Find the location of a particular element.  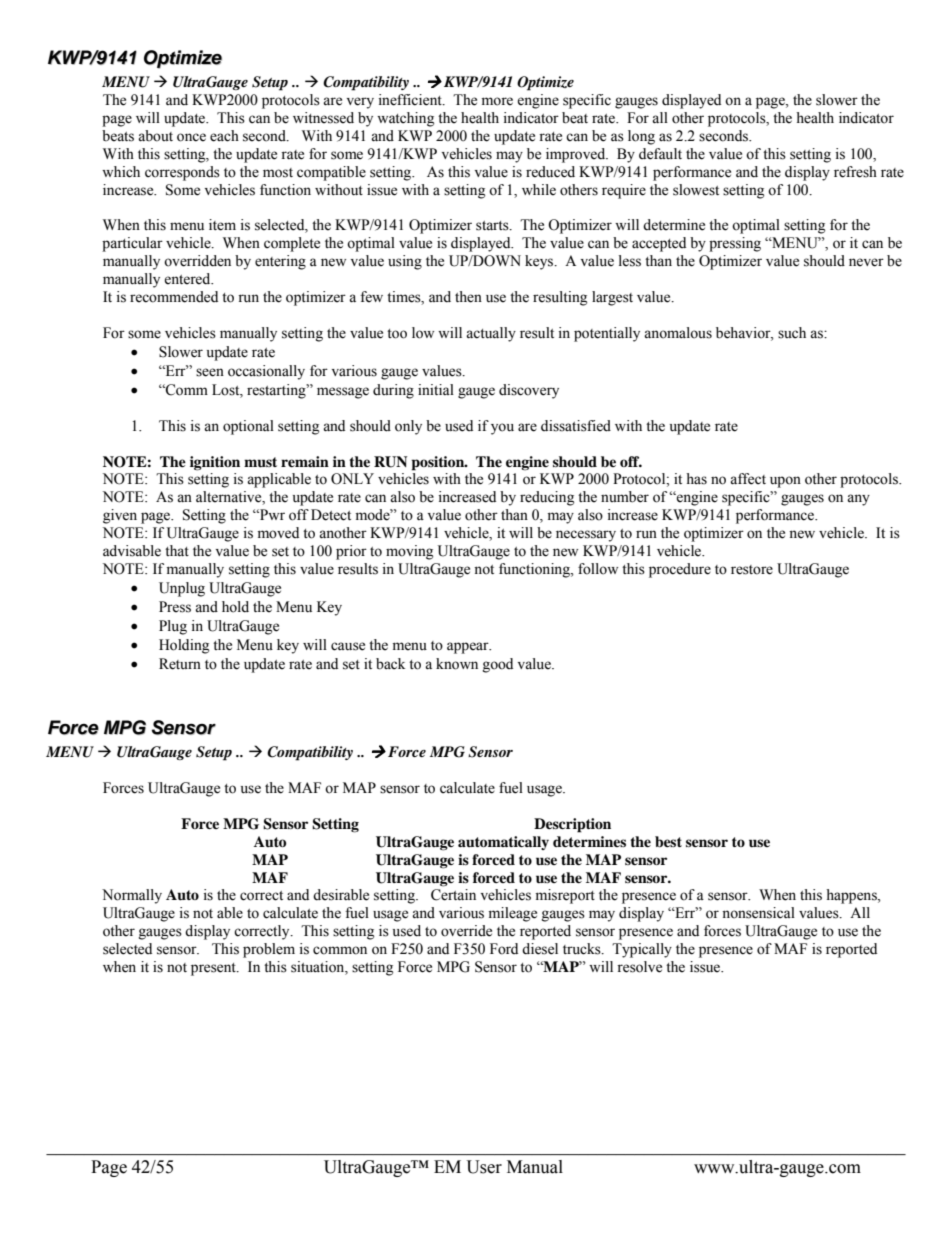

User is located at coordinates (484, 1167).
